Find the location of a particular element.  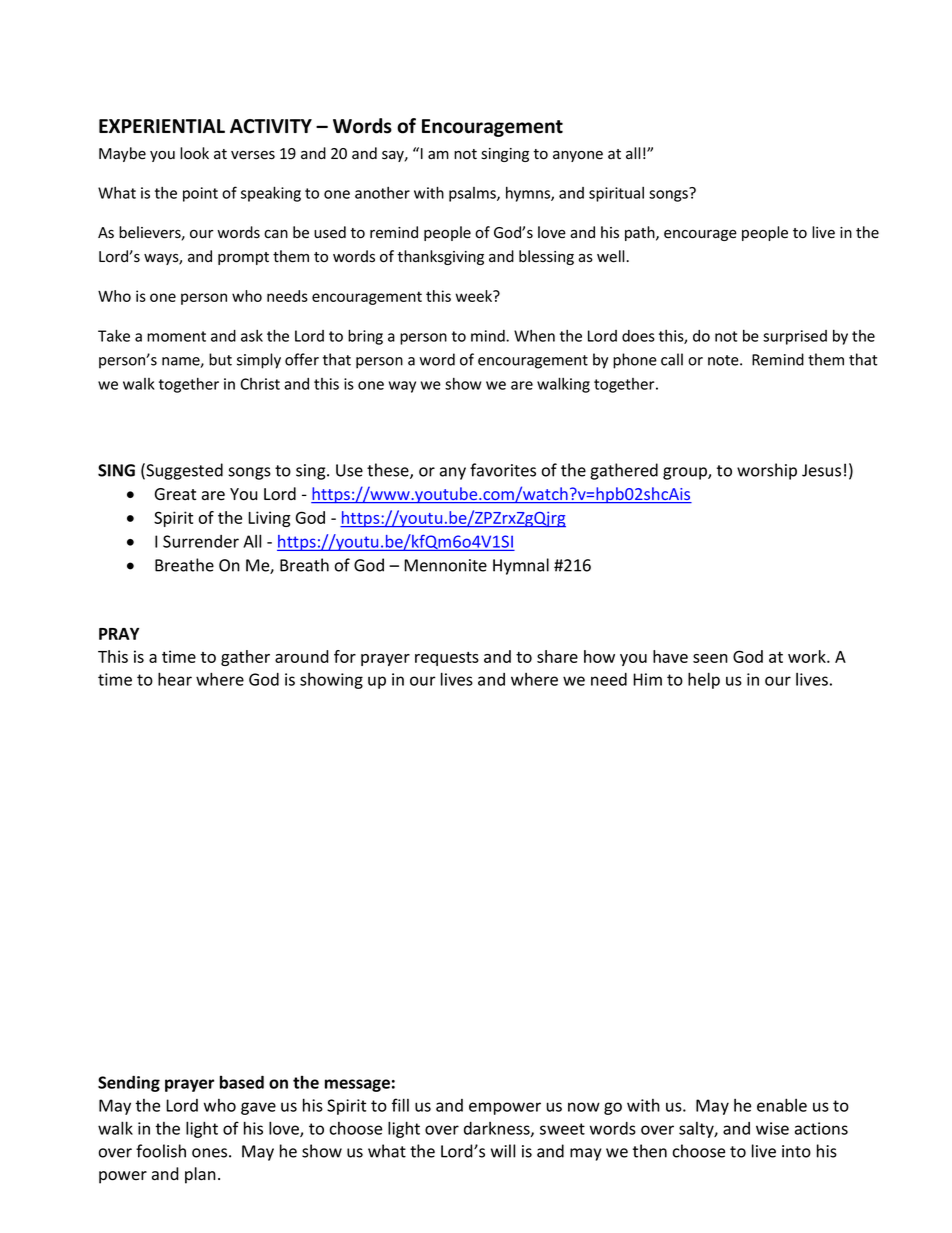

hear is located at coordinates (175, 679).
